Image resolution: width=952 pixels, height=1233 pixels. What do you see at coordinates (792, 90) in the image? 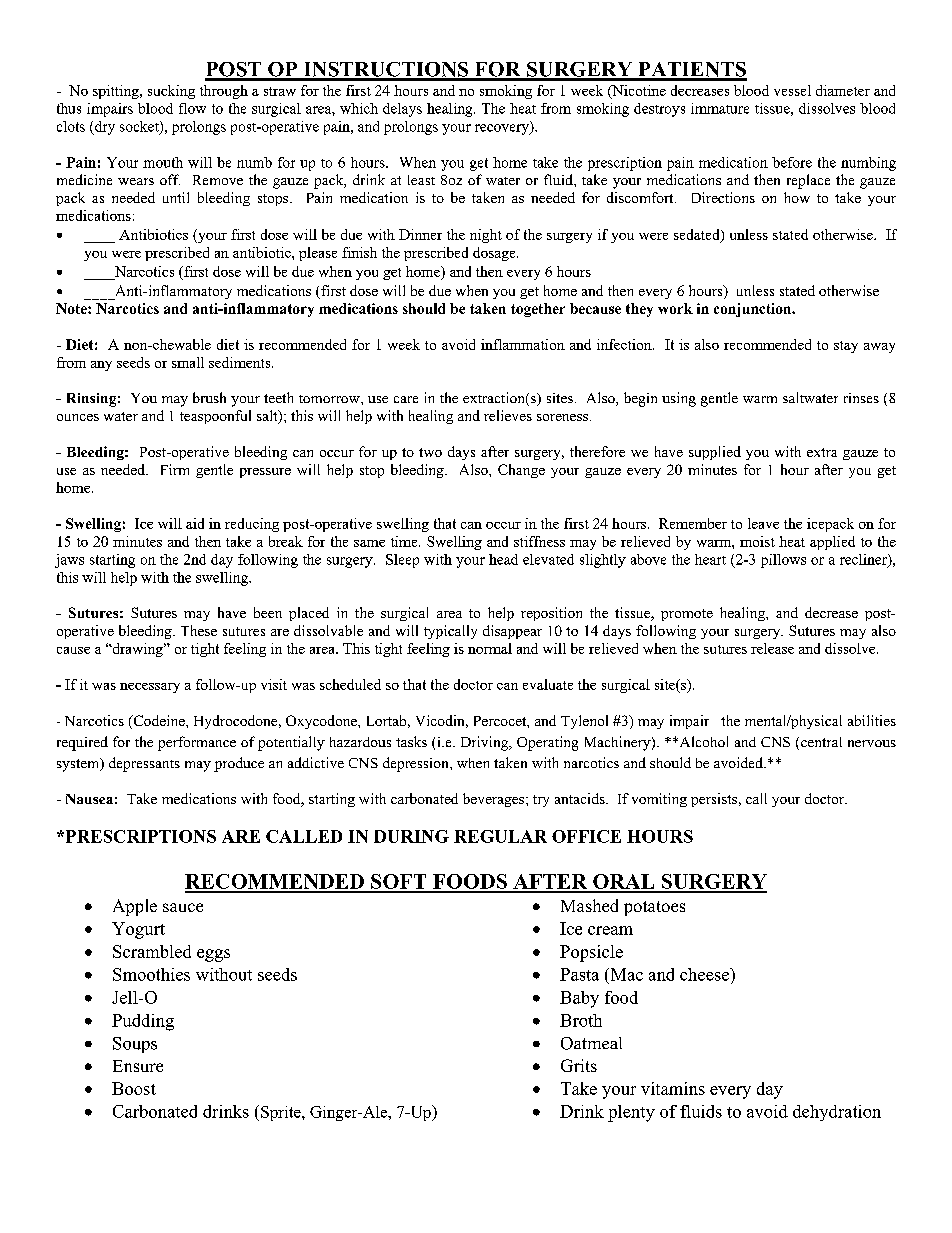
I see `vessel` at bounding box center [792, 90].
